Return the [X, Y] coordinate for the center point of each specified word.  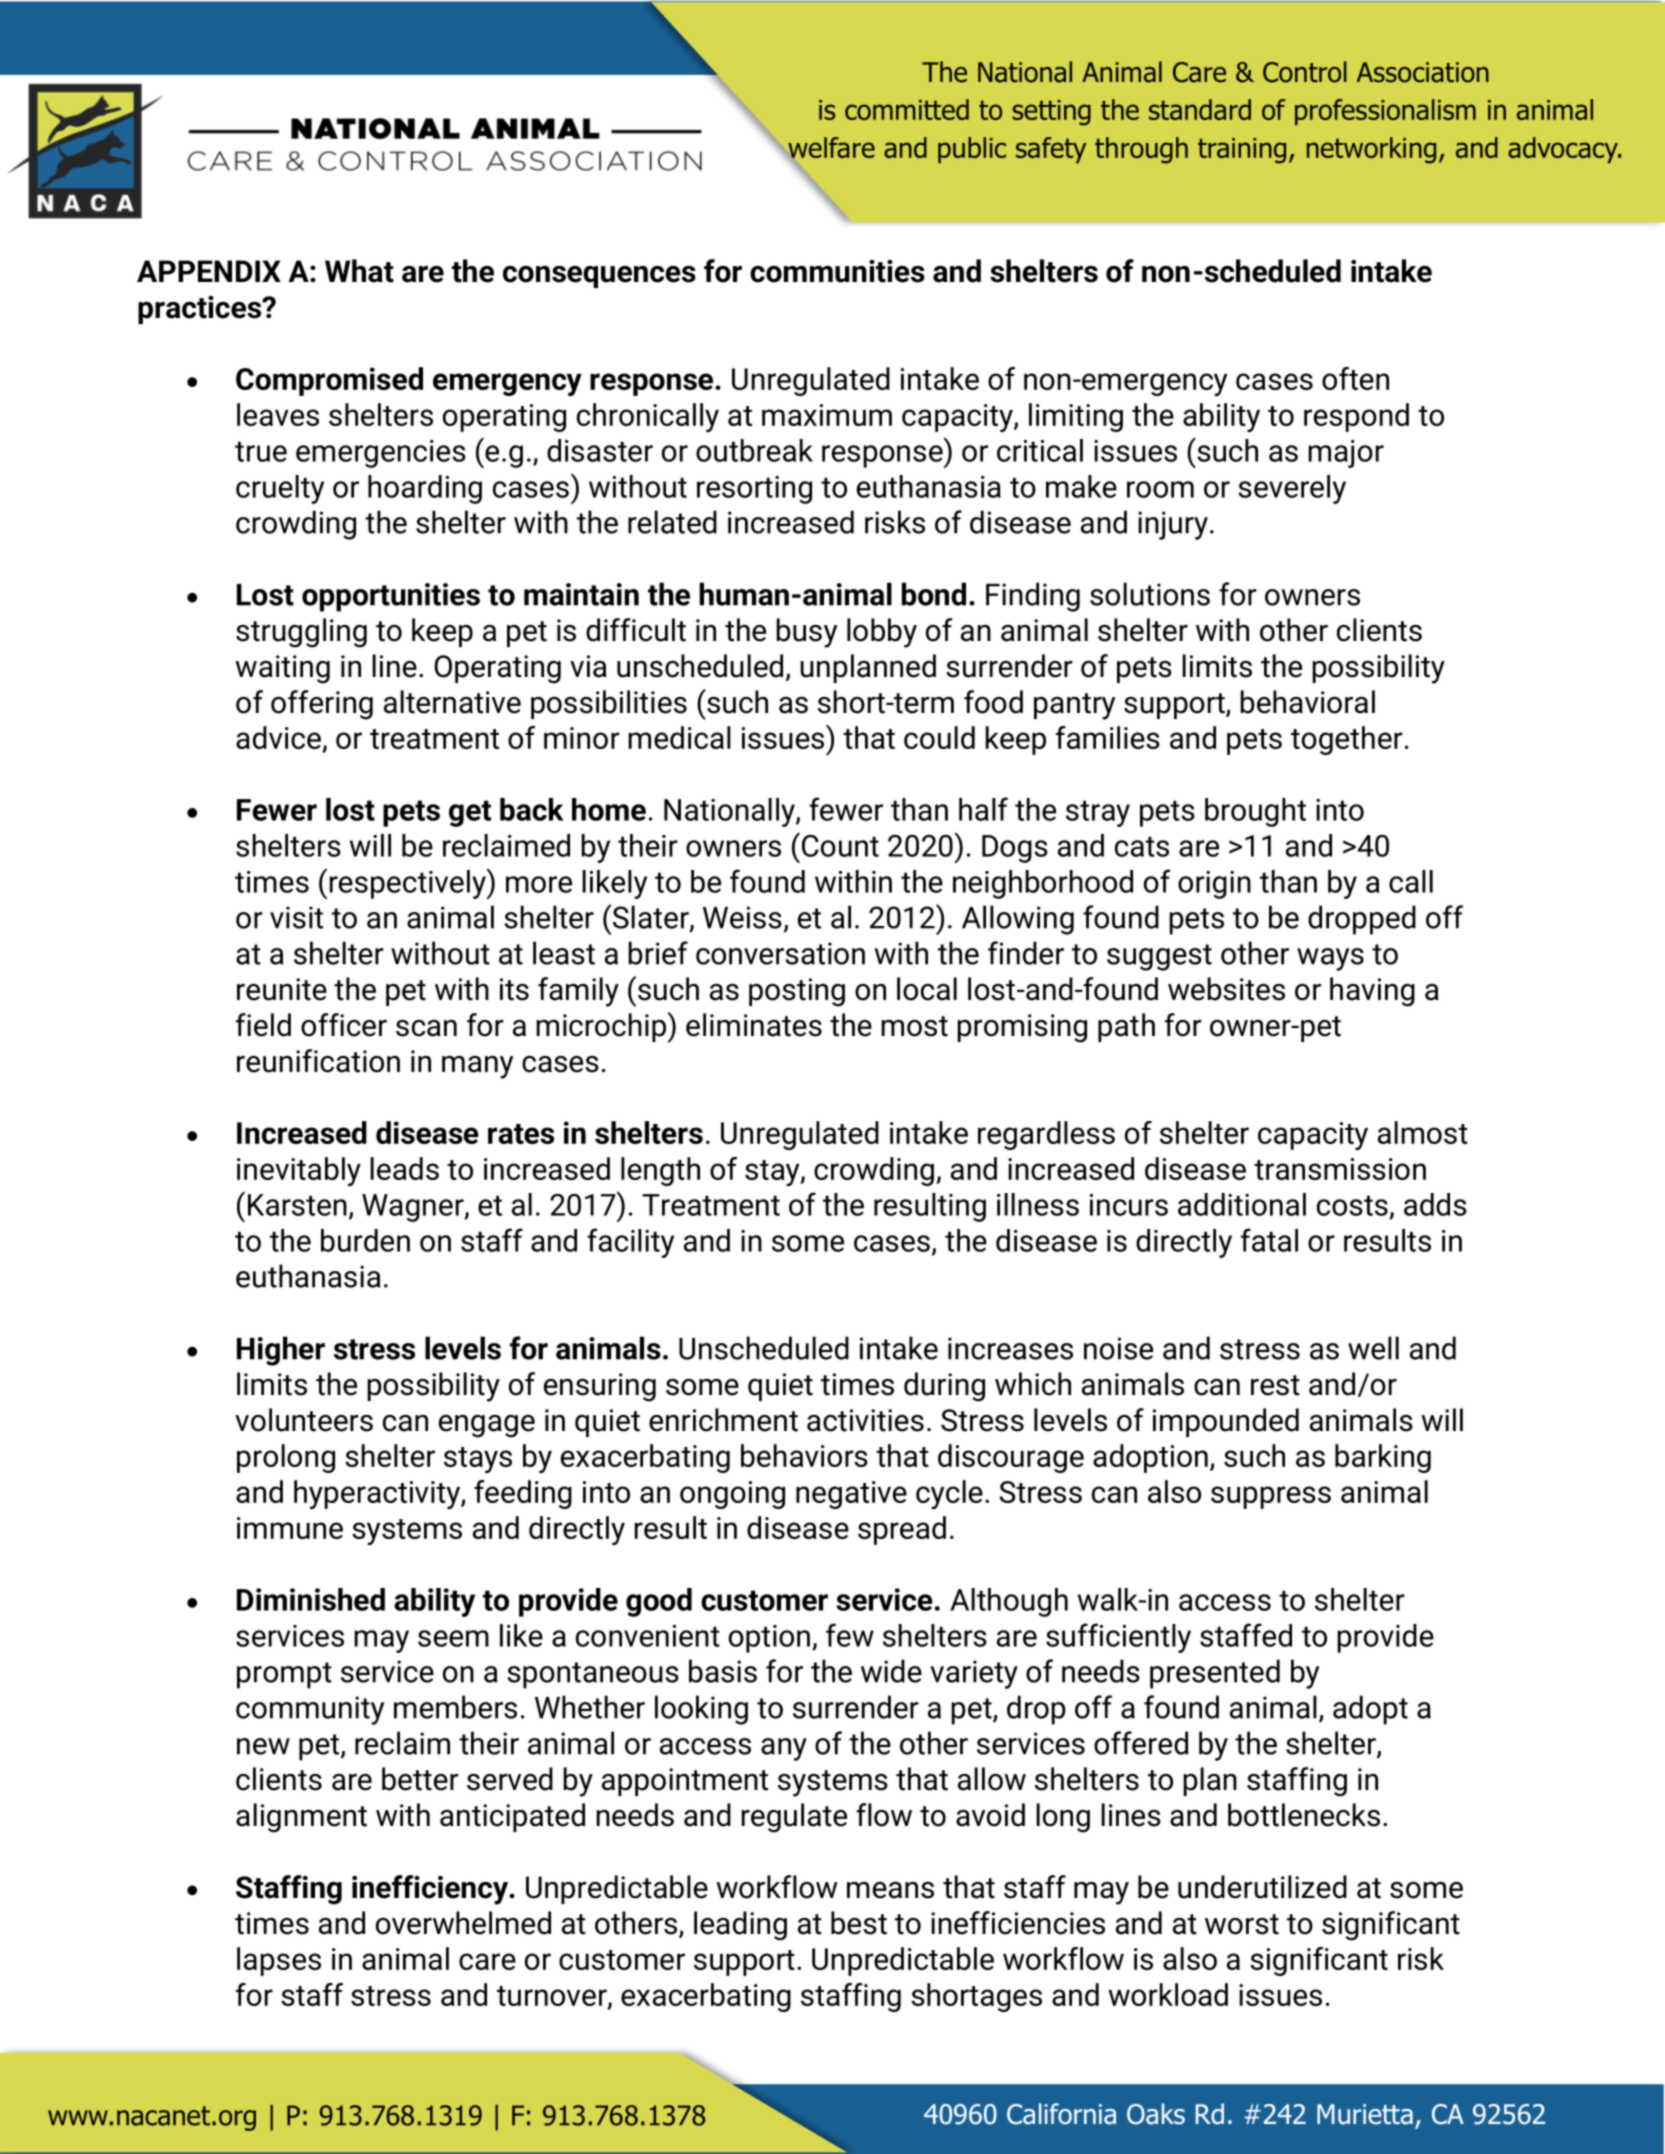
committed [907, 109]
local [927, 989]
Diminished [311, 1599]
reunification [318, 1061]
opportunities [391, 597]
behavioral [1307, 702]
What [359, 271]
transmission [1340, 1169]
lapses [279, 1961]
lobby [882, 633]
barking [1383, 1458]
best [859, 1923]
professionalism [1385, 112]
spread [902, 1530]
